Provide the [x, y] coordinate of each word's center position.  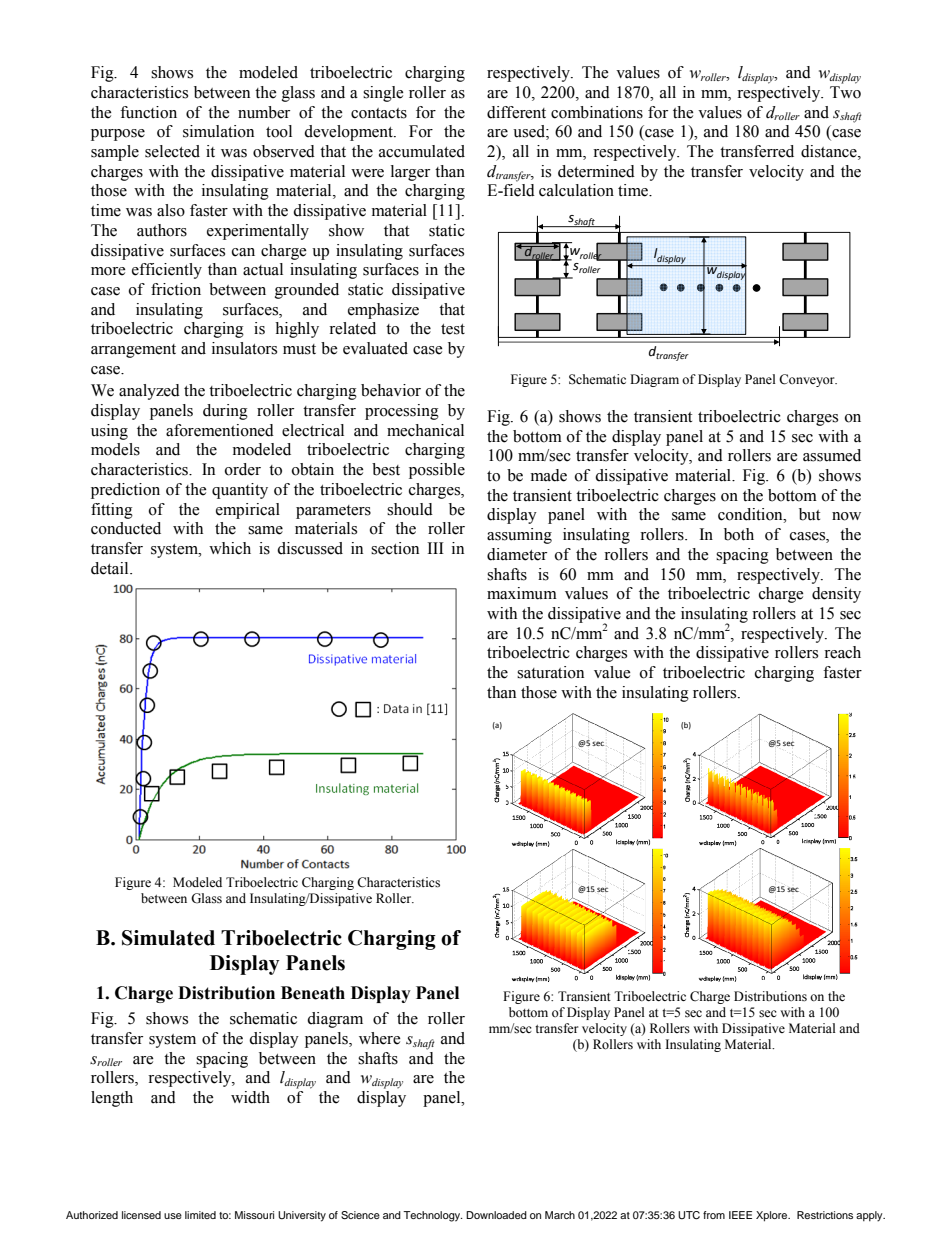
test [453, 329]
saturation [550, 672]
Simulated [168, 938]
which [230, 548]
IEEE [740, 1215]
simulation [218, 131]
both [739, 534]
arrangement [133, 351]
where [380, 1038]
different [516, 112]
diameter [517, 554]
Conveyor [808, 380]
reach [842, 652]
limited [200, 1215]
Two [845, 92]
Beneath [313, 993]
